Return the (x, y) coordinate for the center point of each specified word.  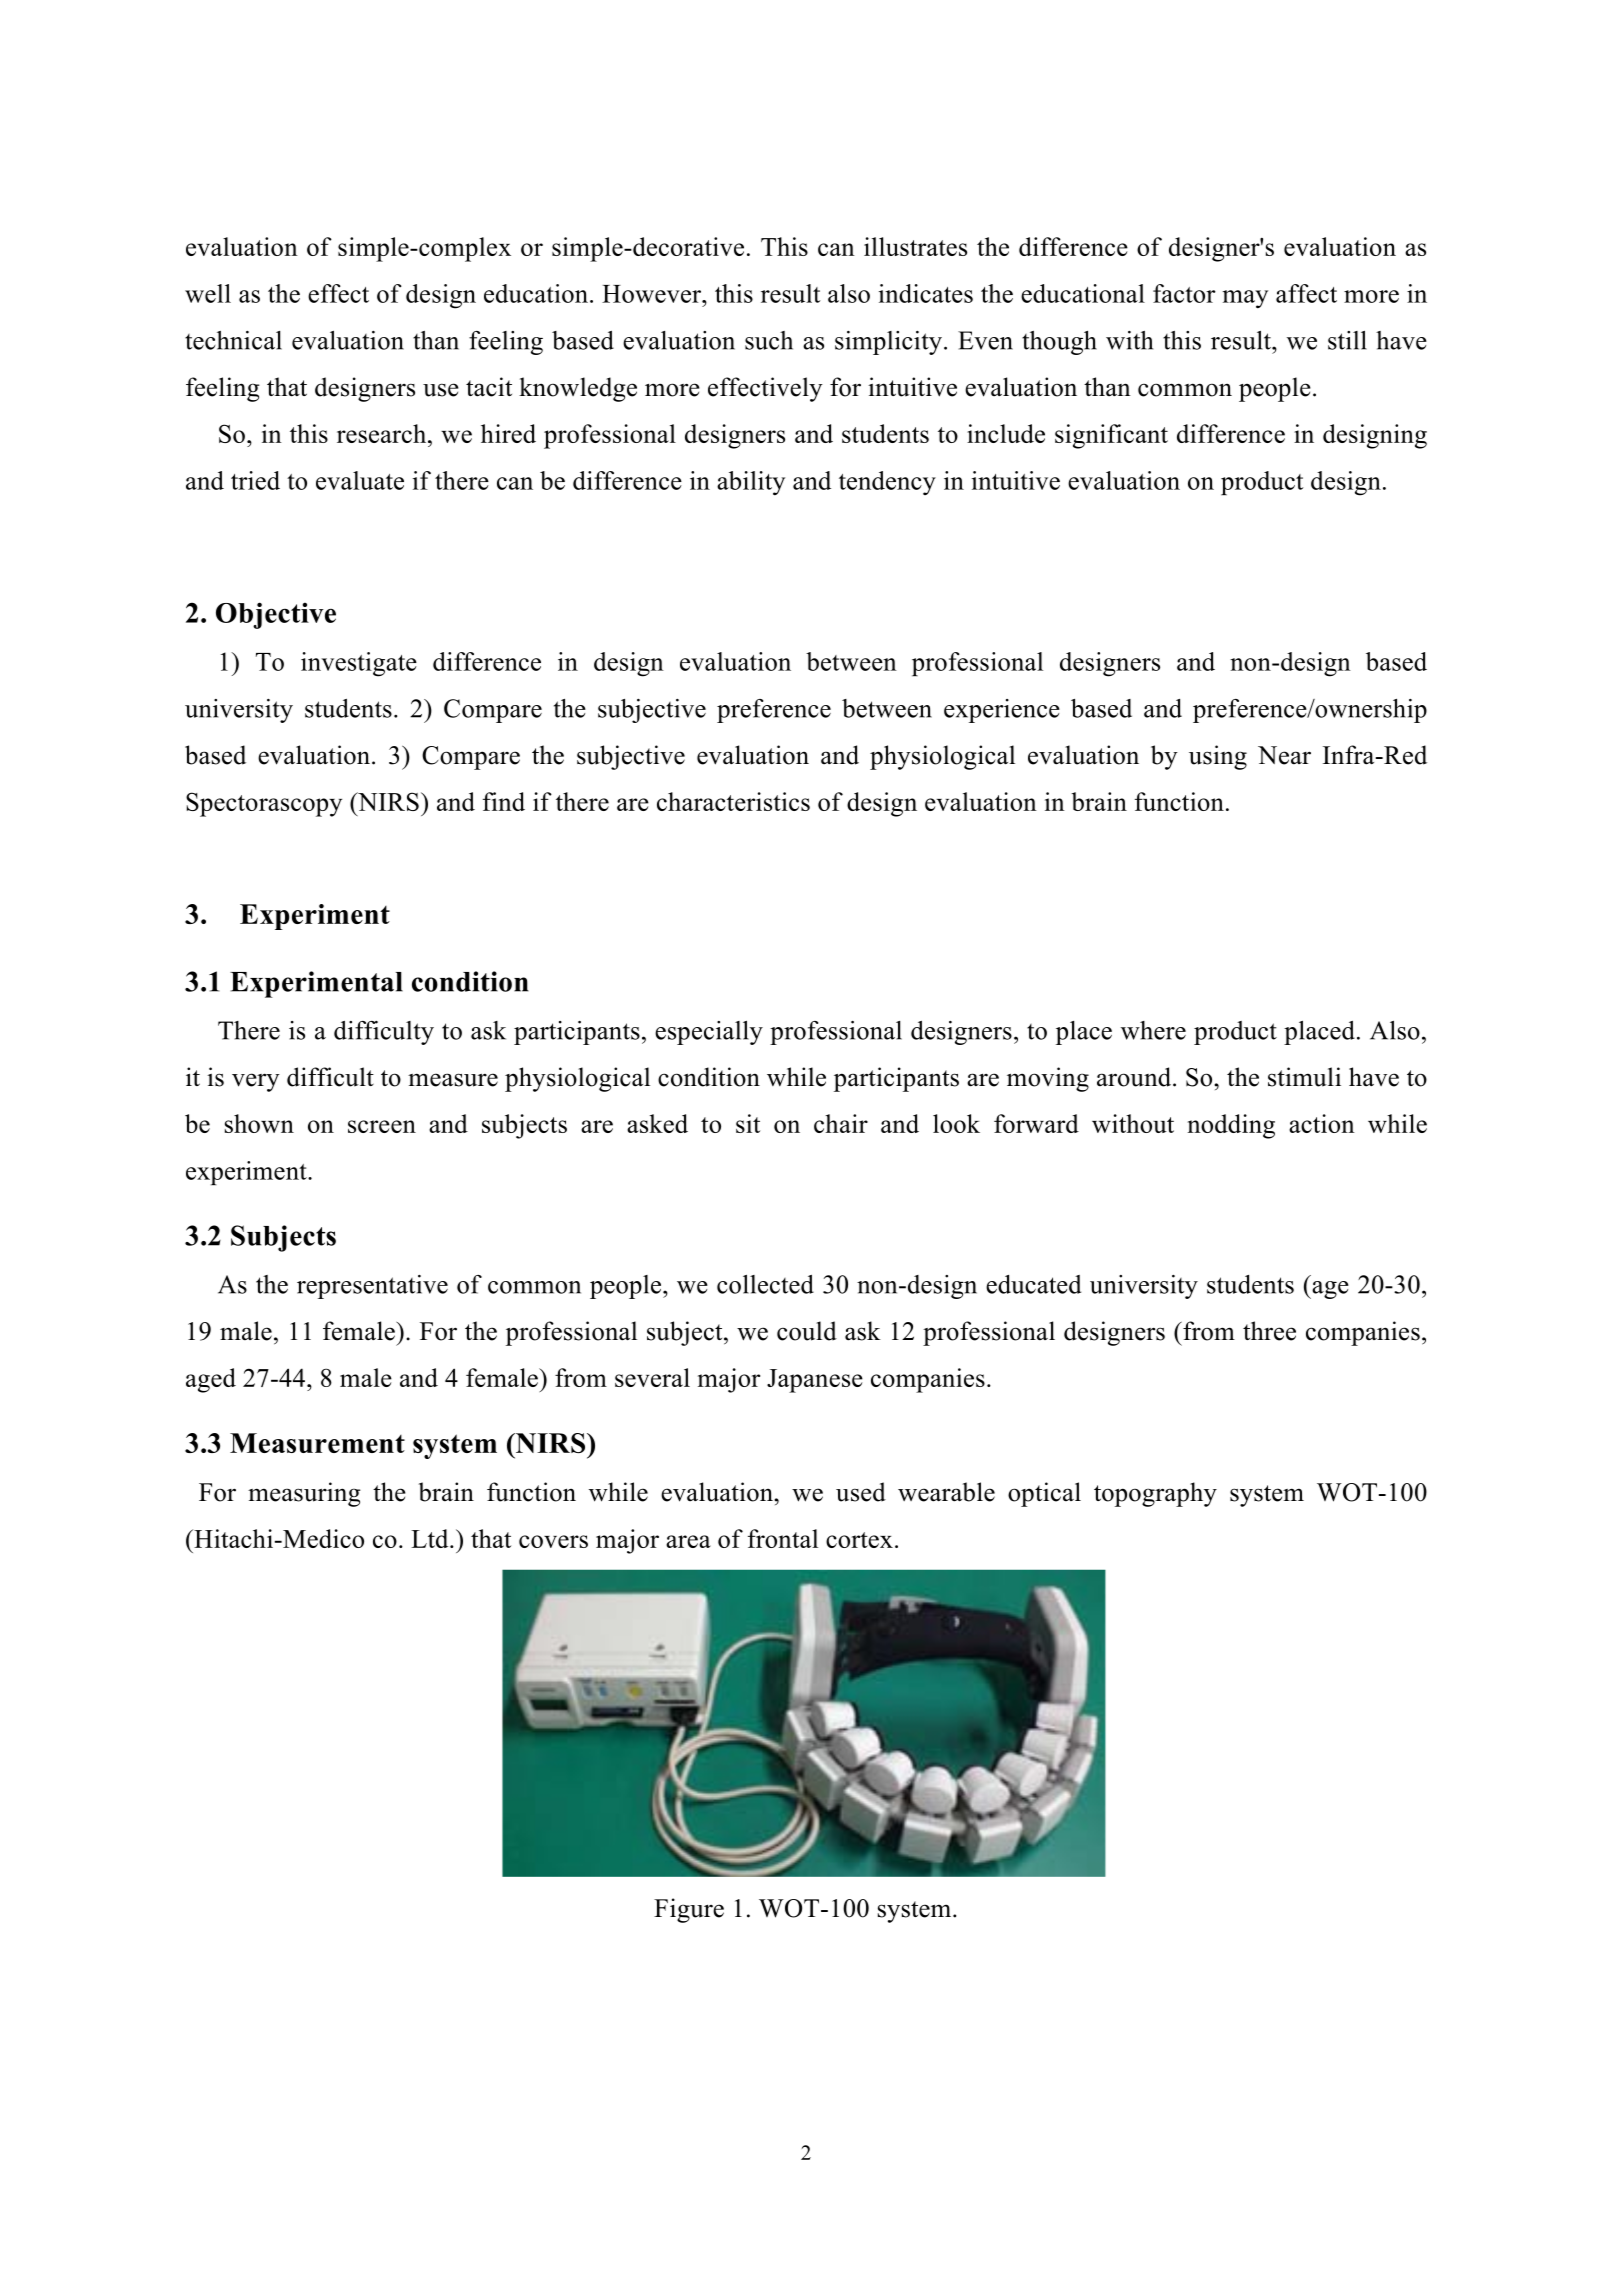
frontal (783, 1538)
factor (1184, 293)
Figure (689, 1910)
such (769, 340)
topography (1155, 1494)
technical (233, 340)
